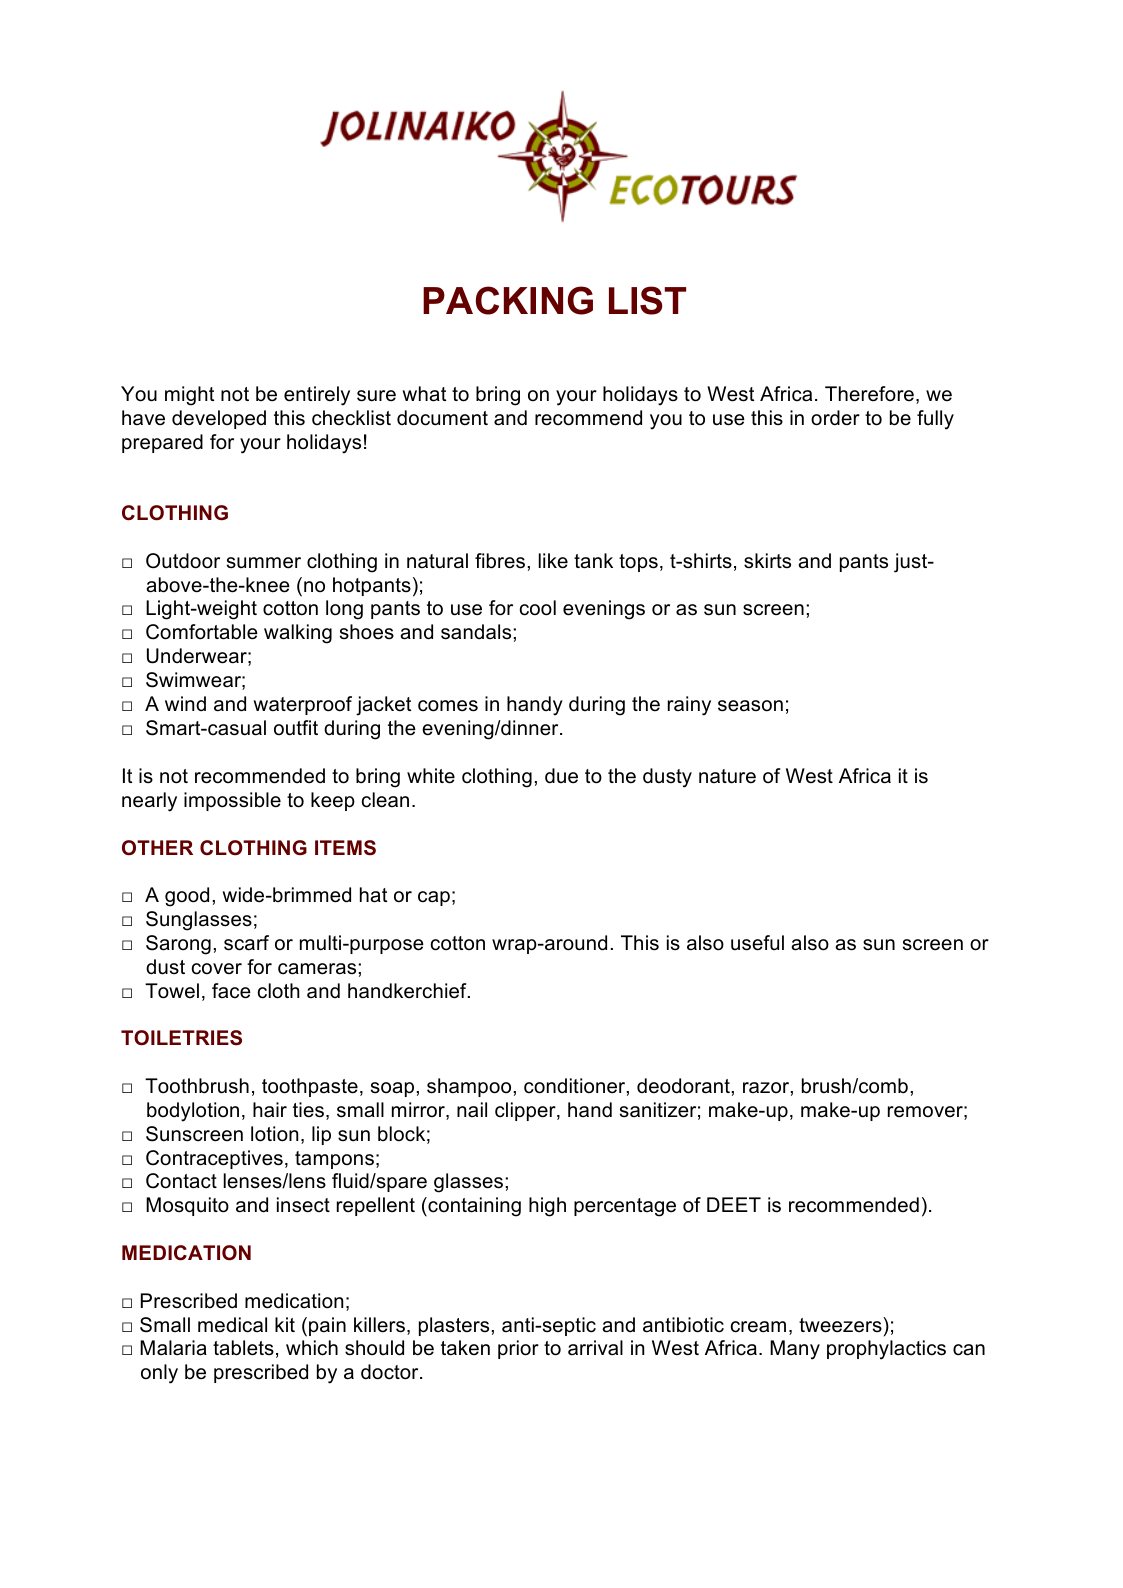  I want to click on prior, so click(518, 1349).
